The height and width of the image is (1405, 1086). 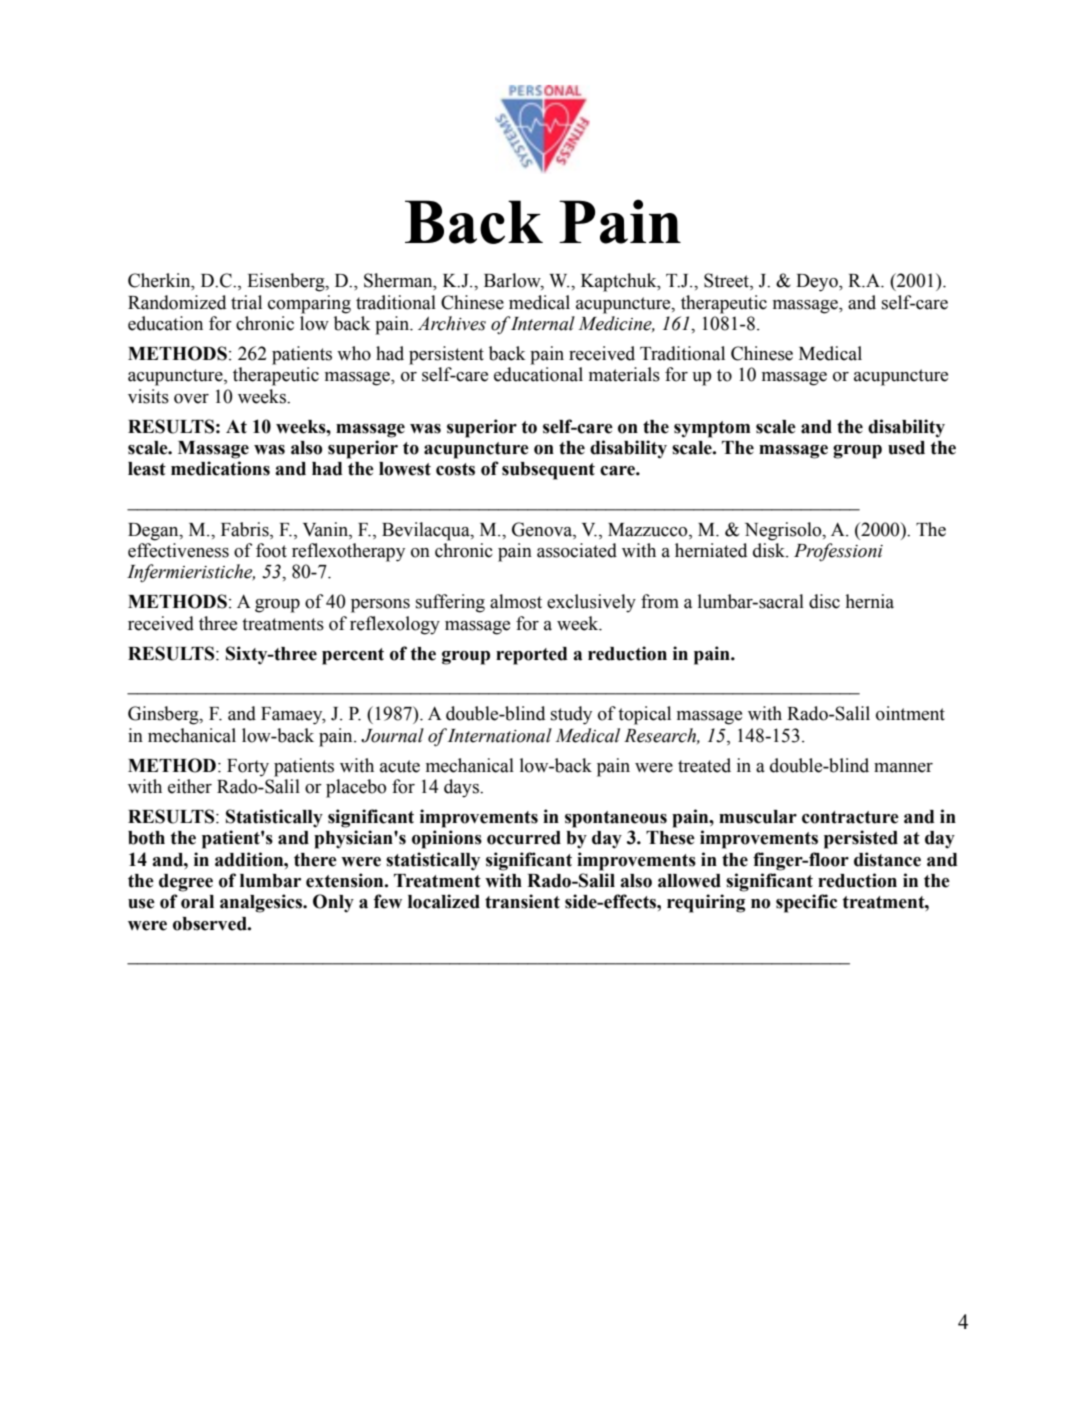 I want to click on disk, so click(x=770, y=550).
